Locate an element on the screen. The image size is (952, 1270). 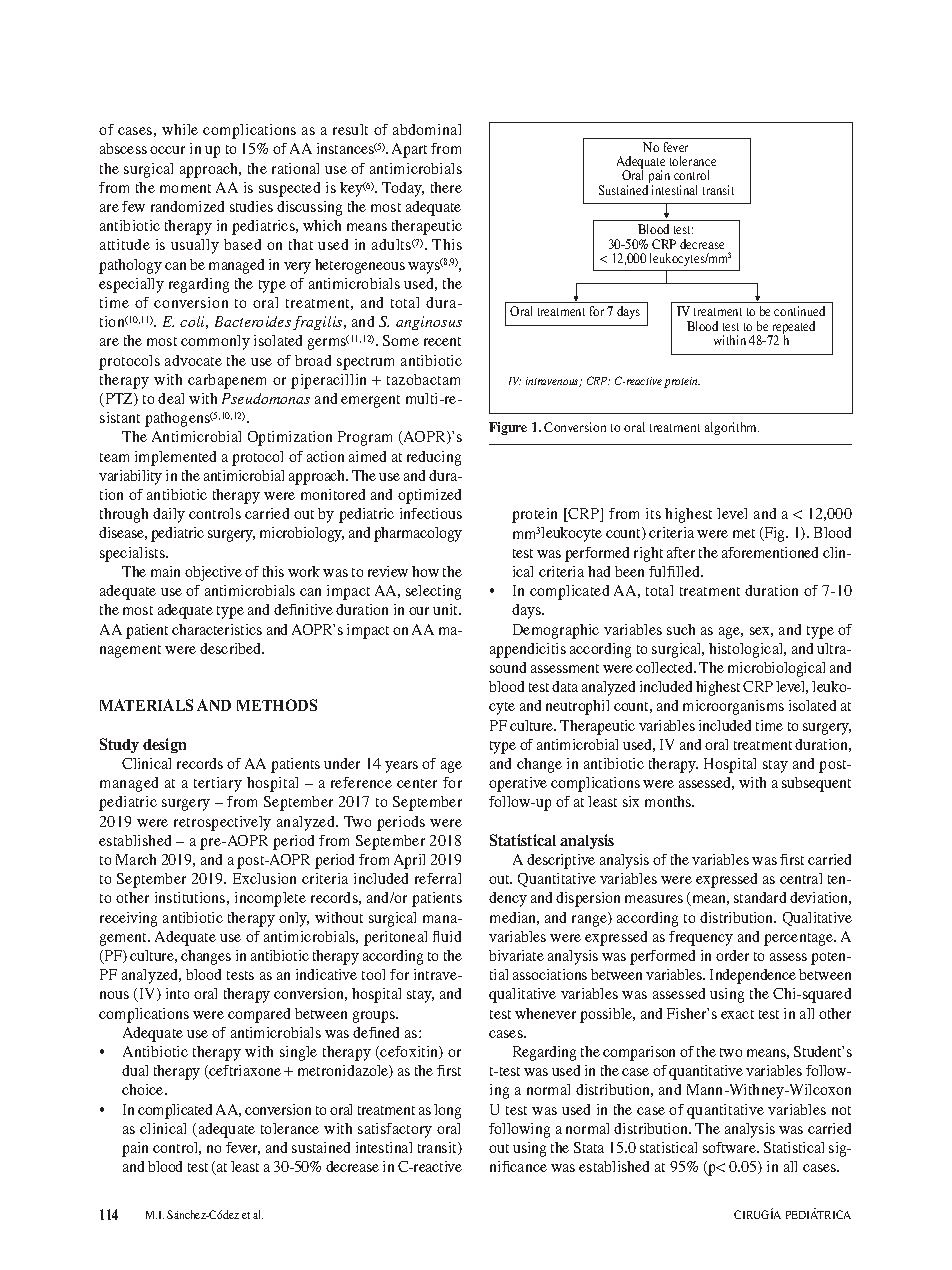
choice is located at coordinates (144, 1089).
